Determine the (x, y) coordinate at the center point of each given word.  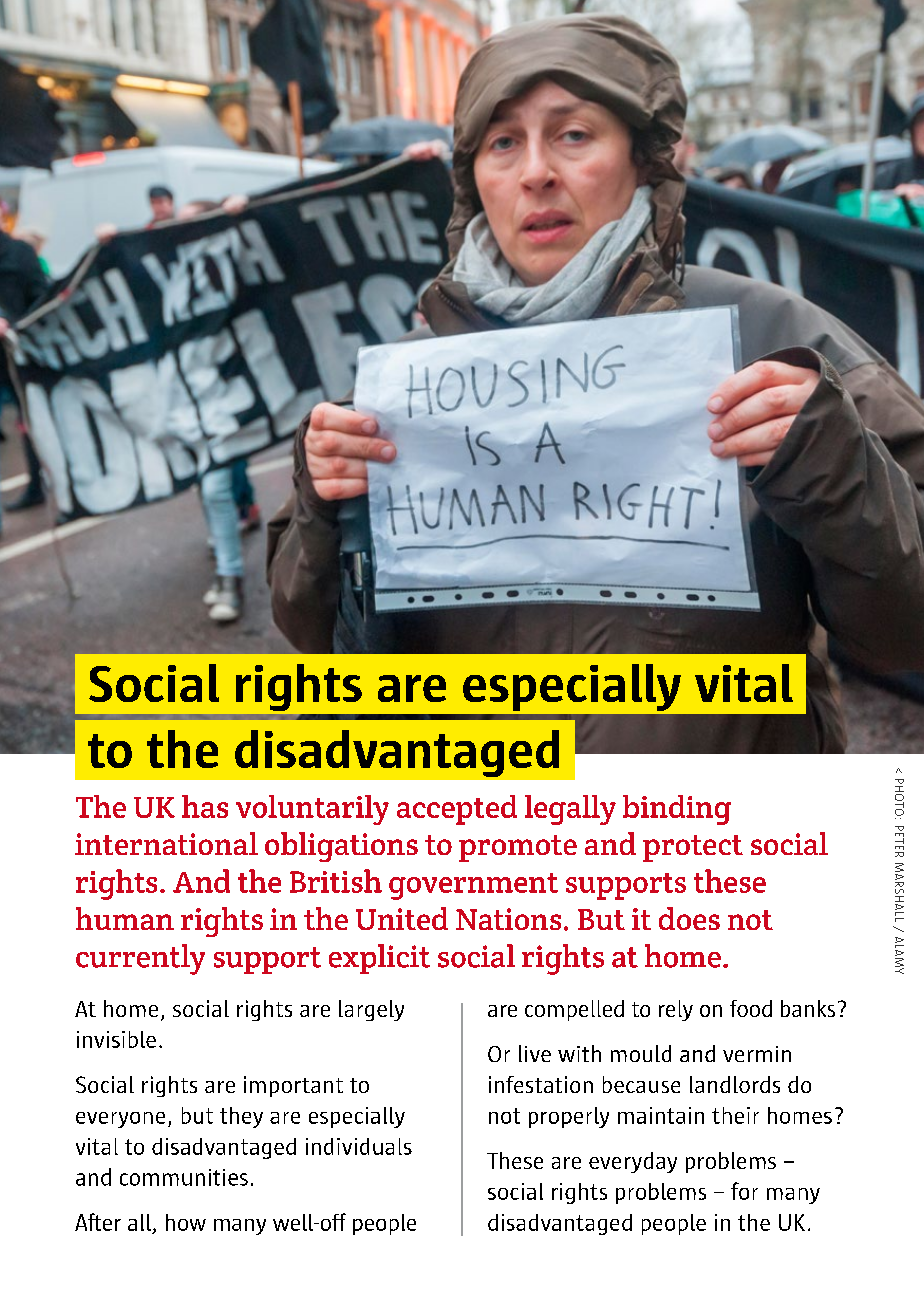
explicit (379, 959)
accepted (457, 810)
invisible (116, 1039)
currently (140, 959)
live (535, 1053)
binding (677, 810)
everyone (120, 1120)
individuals (359, 1146)
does (689, 918)
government (473, 886)
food (751, 1008)
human (125, 918)
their (735, 1115)
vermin (757, 1054)
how (186, 1222)
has (205, 806)
